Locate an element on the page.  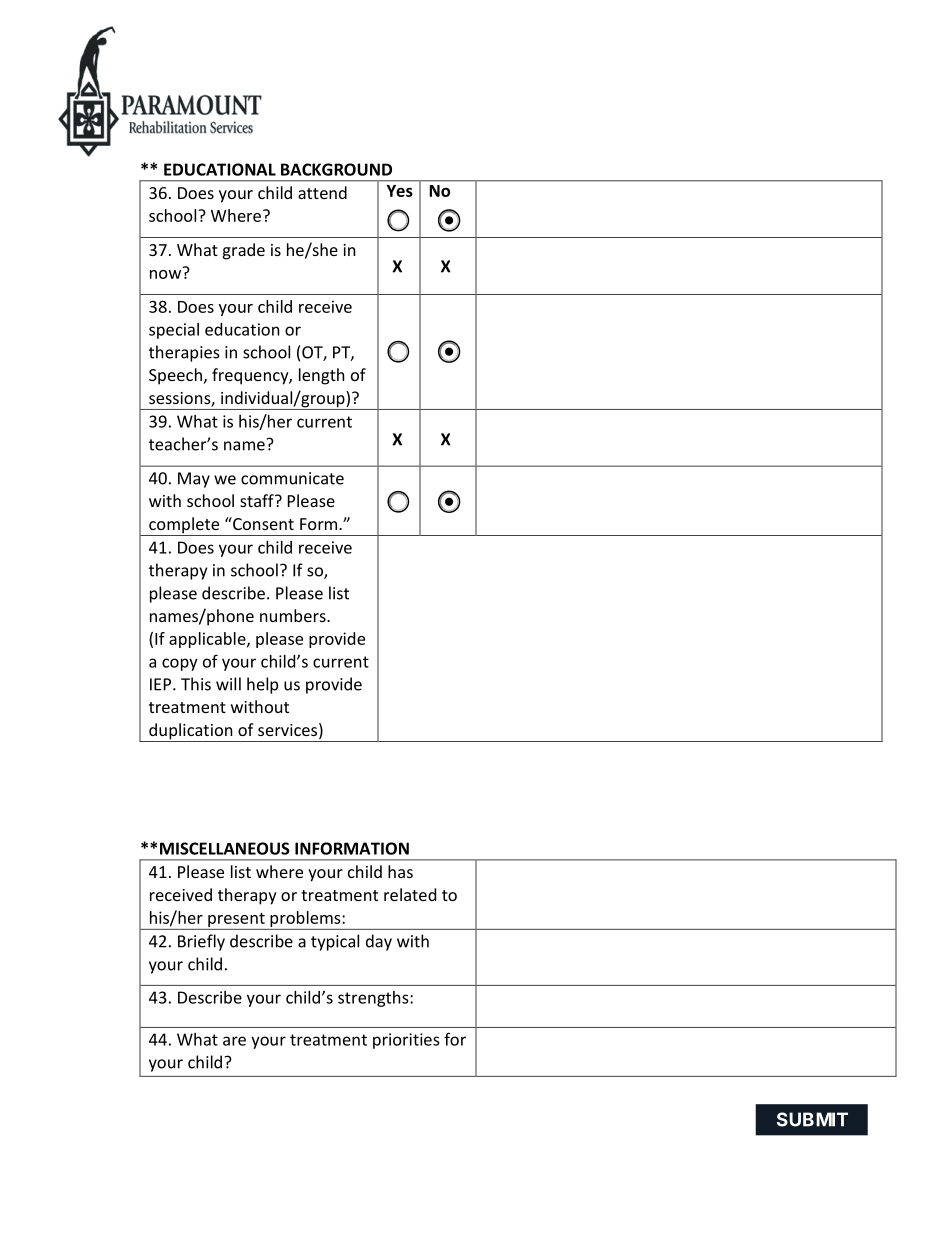
Yes is located at coordinates (399, 191).
